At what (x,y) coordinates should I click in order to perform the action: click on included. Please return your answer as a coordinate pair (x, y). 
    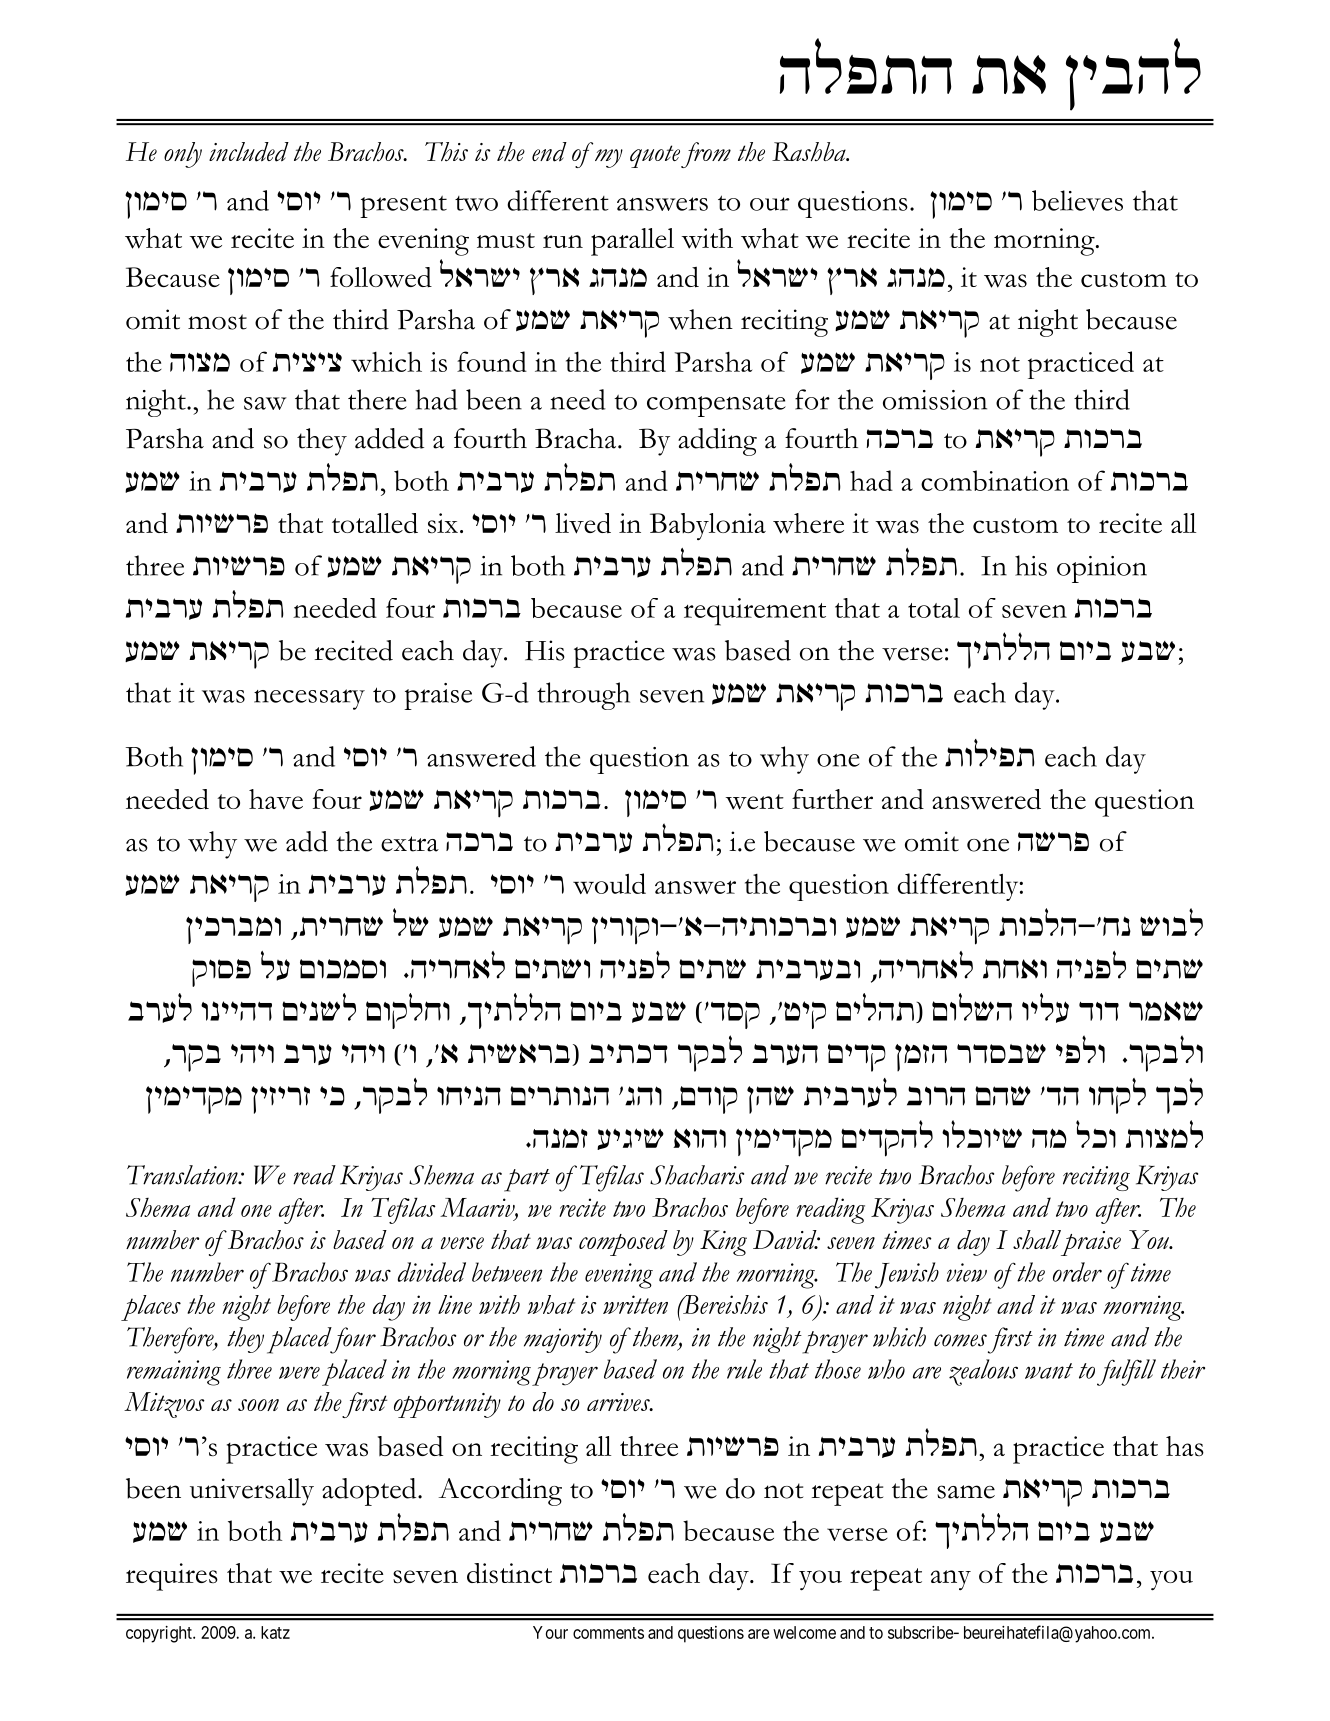
    Looking at the image, I should click on (249, 152).
